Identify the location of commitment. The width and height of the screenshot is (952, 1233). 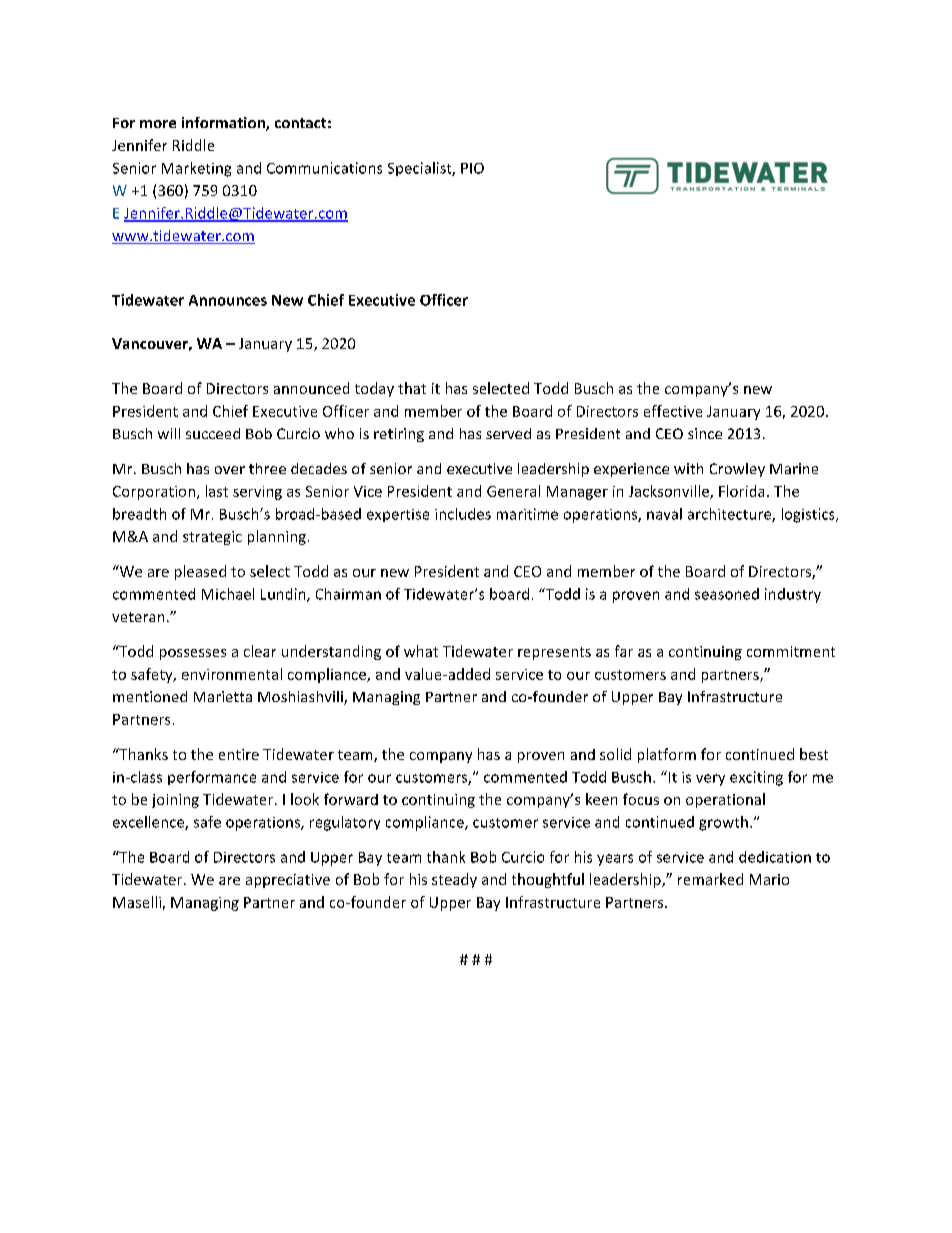
(791, 651).
